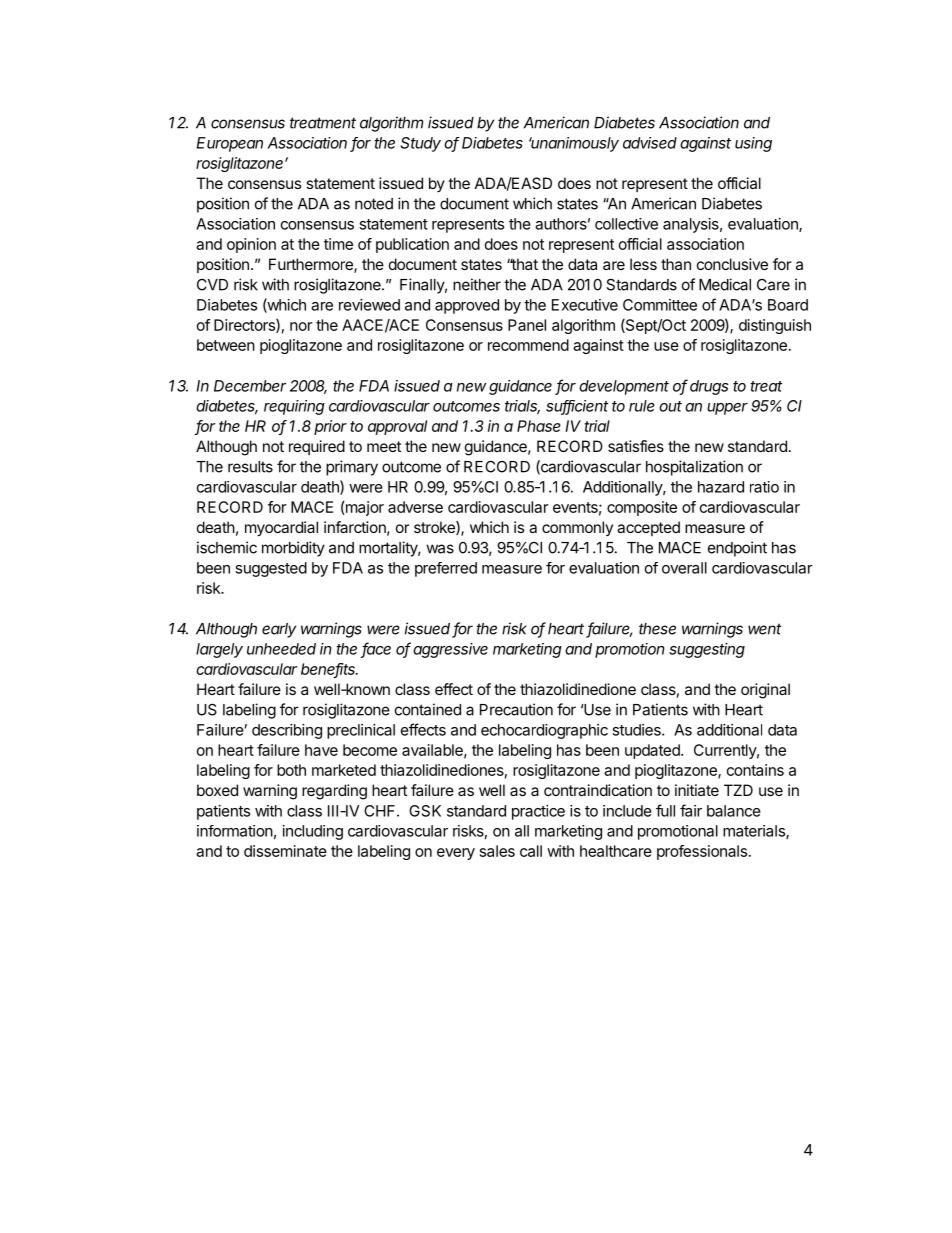 Image resolution: width=952 pixels, height=1233 pixels. Describe the element at coordinates (721, 487) in the page. I see `hazard` at that location.
